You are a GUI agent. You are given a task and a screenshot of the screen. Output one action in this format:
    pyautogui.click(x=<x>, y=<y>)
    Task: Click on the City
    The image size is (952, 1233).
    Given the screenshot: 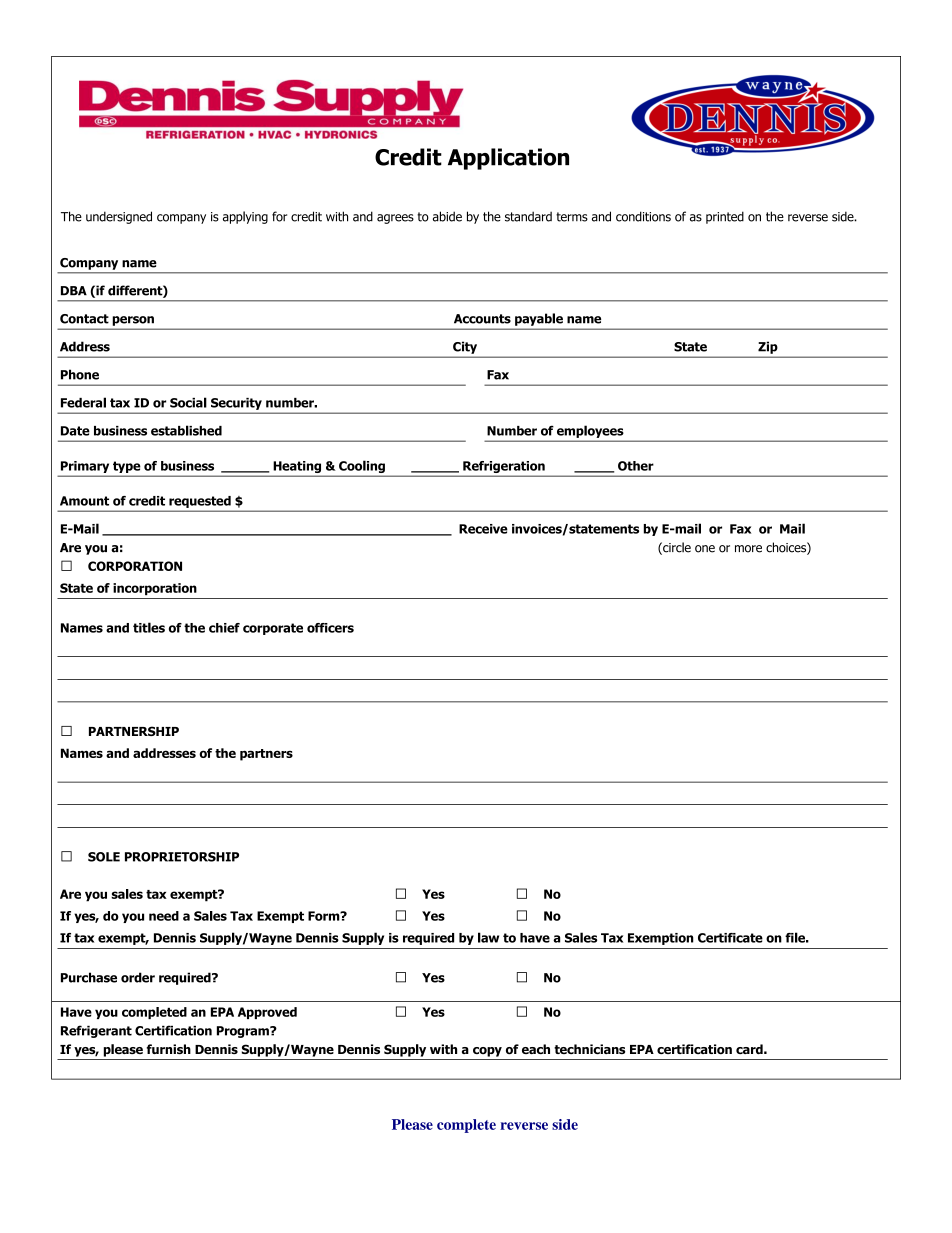 What is the action you would take?
    pyautogui.click(x=465, y=348)
